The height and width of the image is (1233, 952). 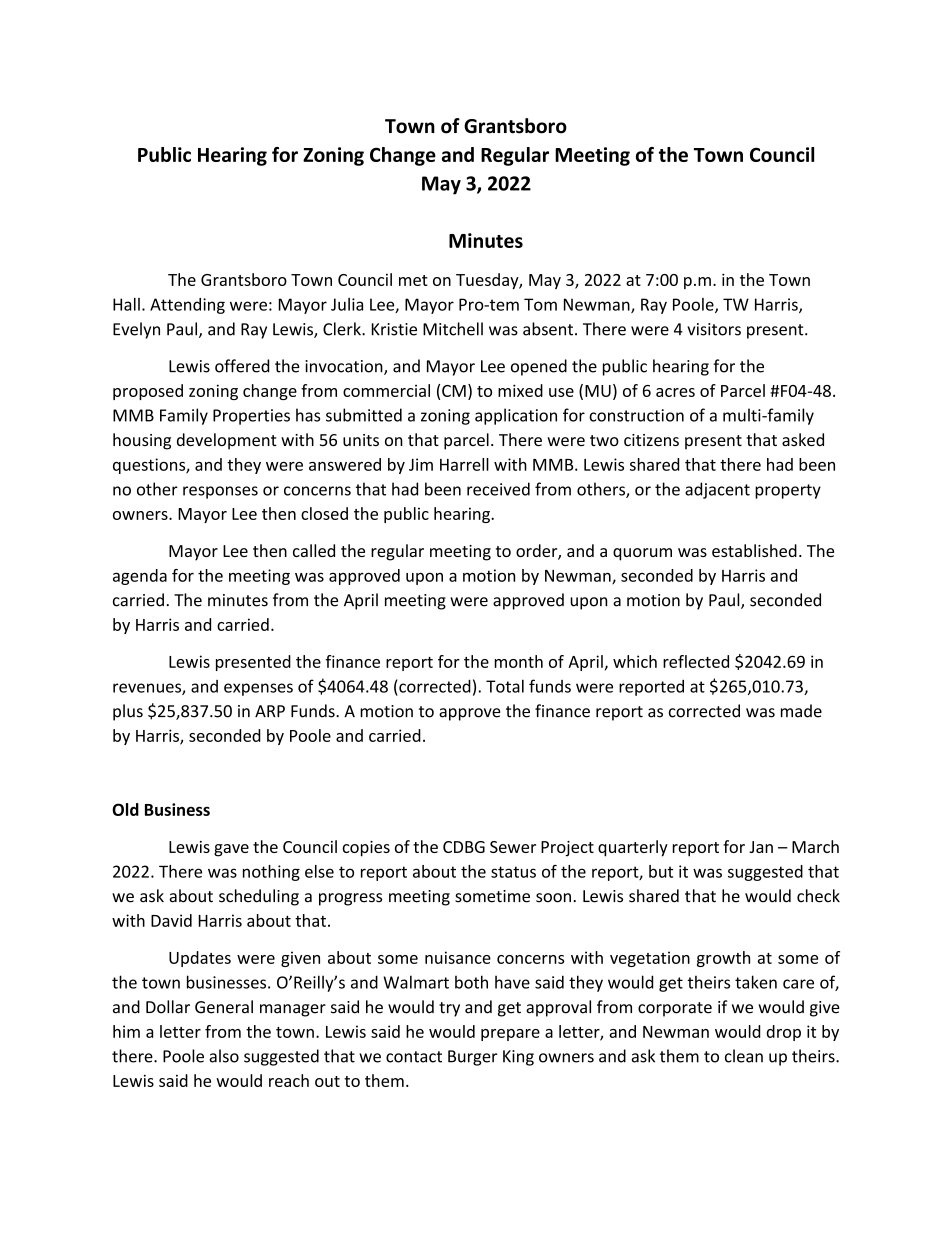 What do you see at coordinates (754, 550) in the image?
I see `established` at bounding box center [754, 550].
